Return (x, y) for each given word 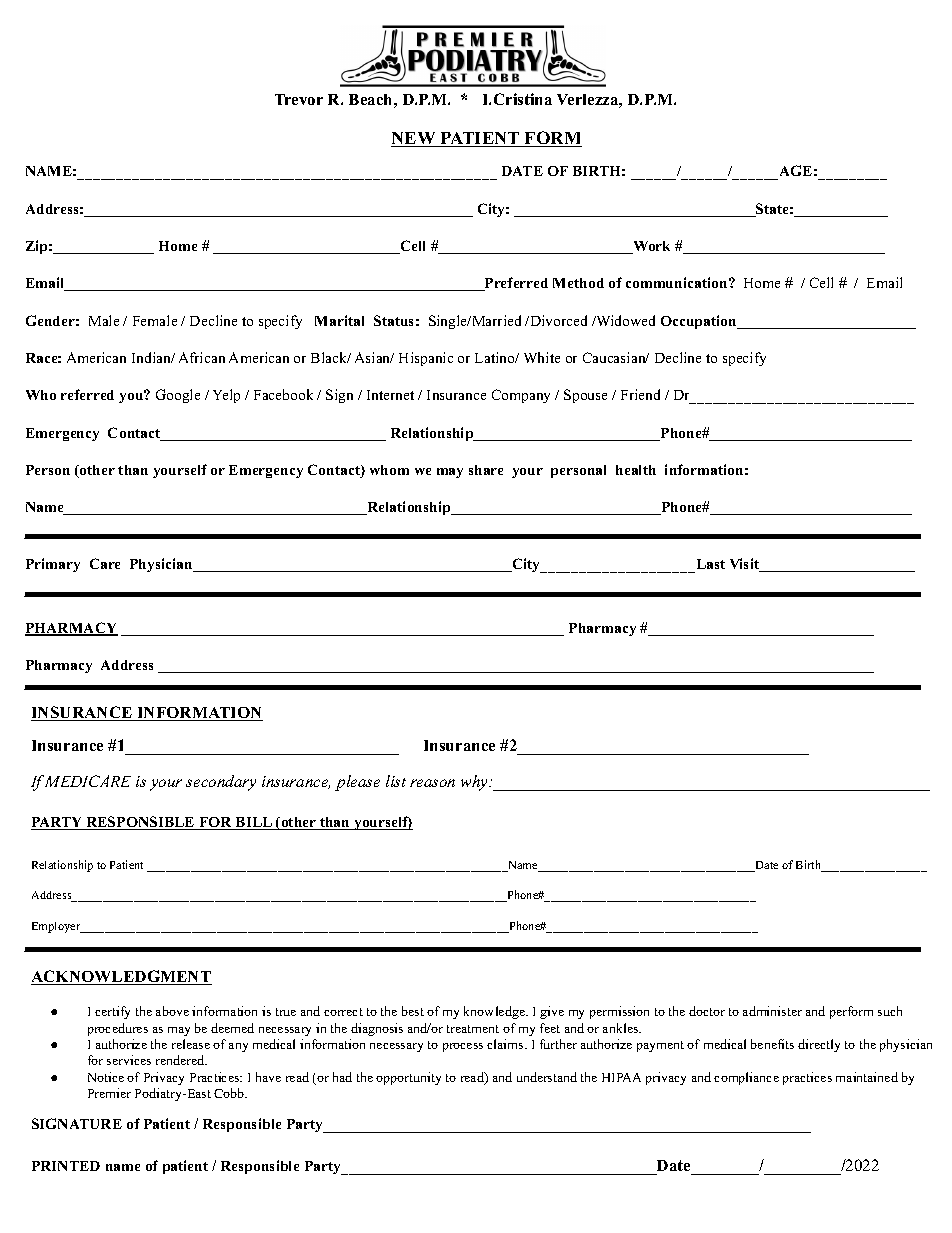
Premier (109, 1093)
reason (432, 783)
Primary (53, 565)
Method (578, 283)
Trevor (299, 99)
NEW (414, 139)
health (636, 470)
